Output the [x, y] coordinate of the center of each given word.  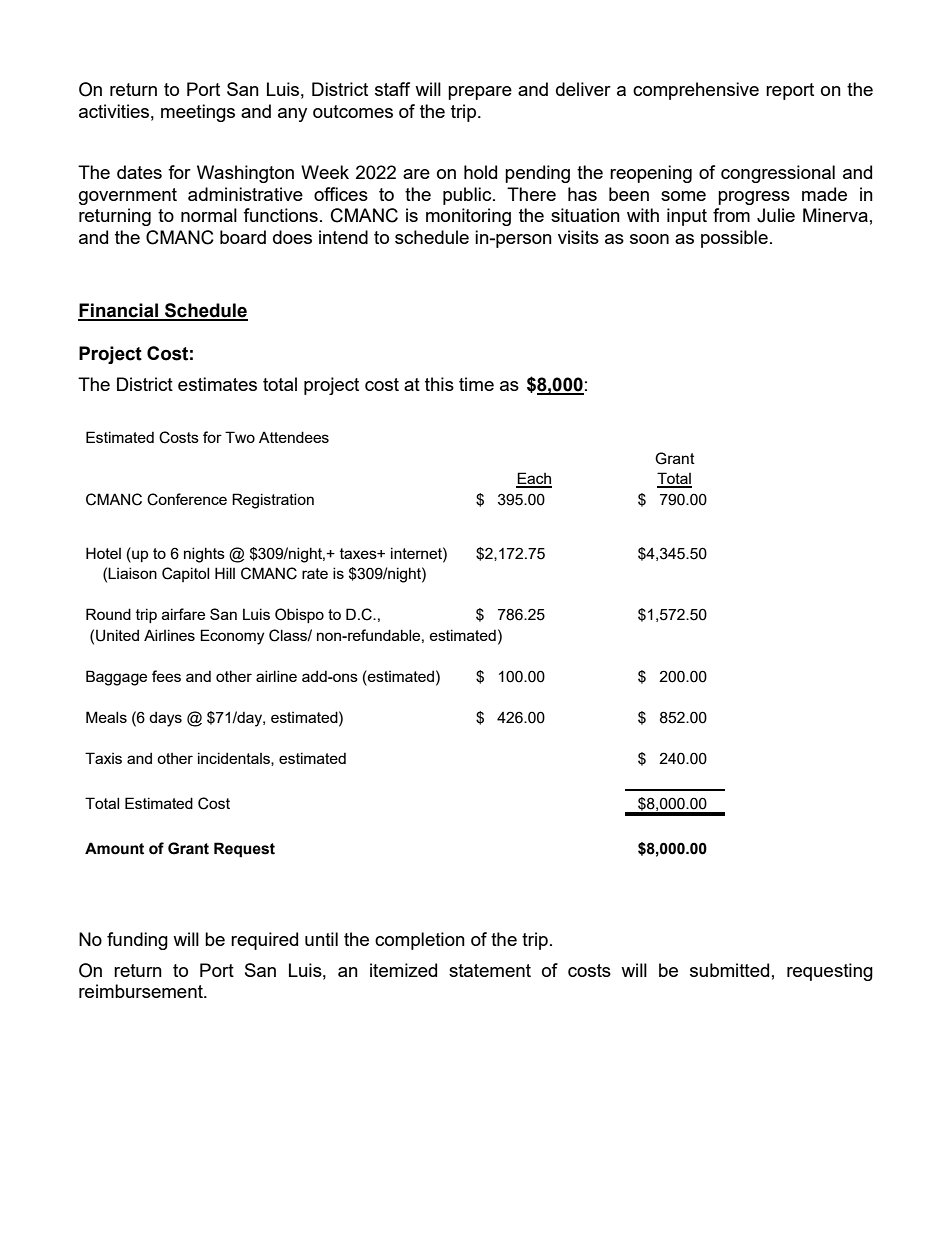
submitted [729, 970]
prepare [480, 93]
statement [490, 970]
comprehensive [696, 91]
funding [137, 941]
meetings [198, 113]
